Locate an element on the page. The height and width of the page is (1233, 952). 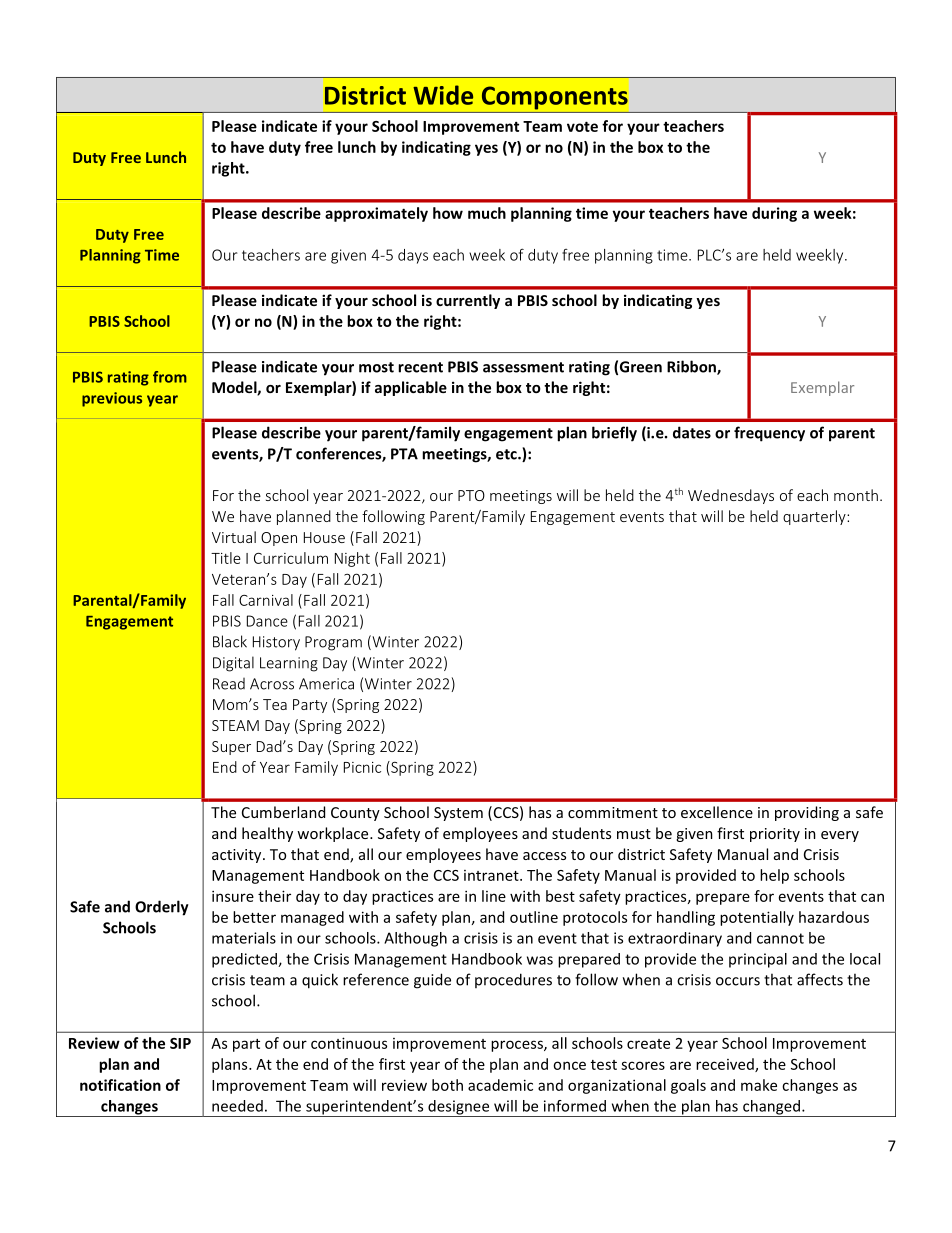
providing is located at coordinates (807, 813).
